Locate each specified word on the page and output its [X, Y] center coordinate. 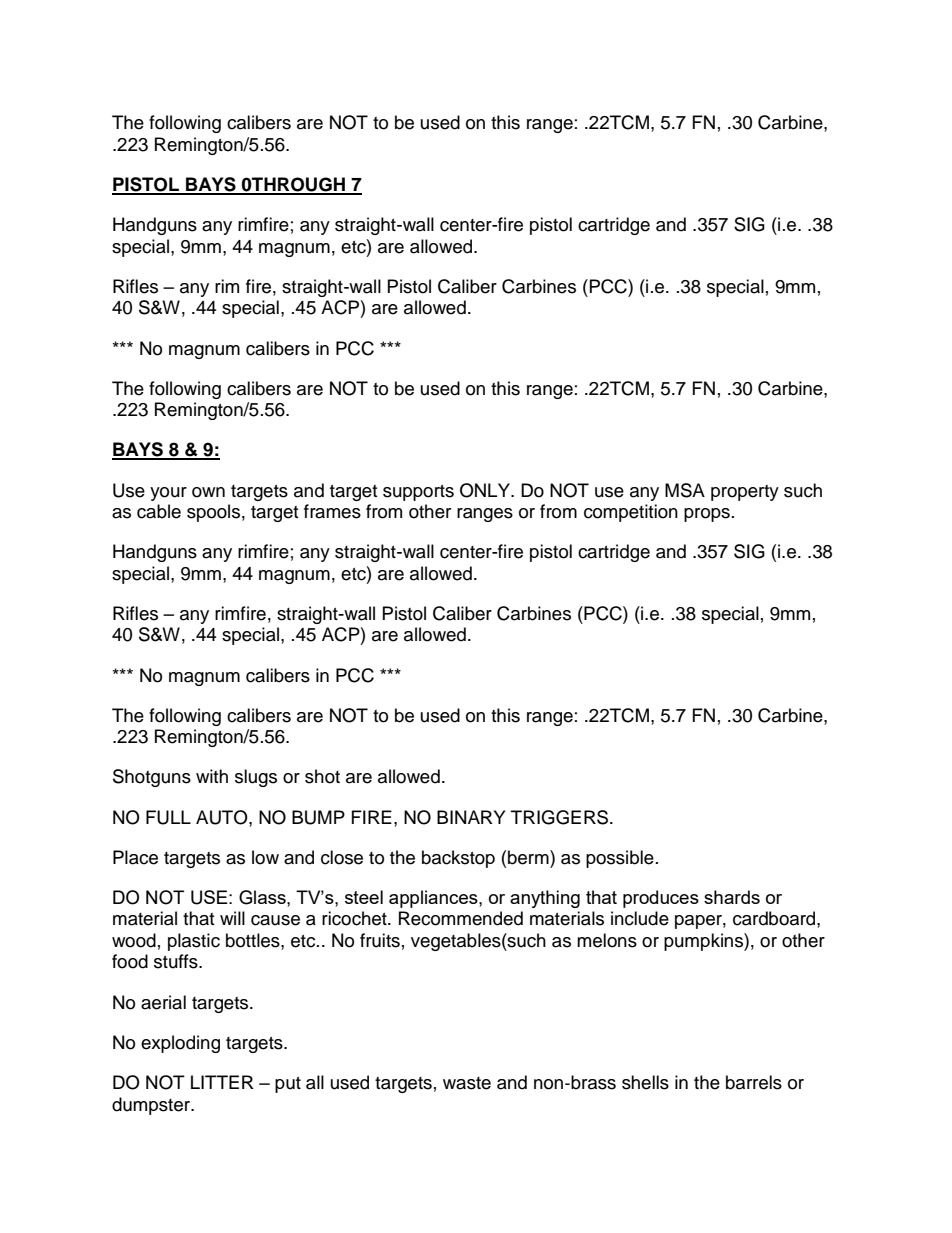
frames [332, 511]
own [208, 492]
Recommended [461, 918]
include [640, 918]
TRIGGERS [561, 817]
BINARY [471, 817]
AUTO [223, 817]
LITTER [222, 1082]
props [707, 515]
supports [418, 493]
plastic [194, 942]
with [212, 776]
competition [631, 513]
